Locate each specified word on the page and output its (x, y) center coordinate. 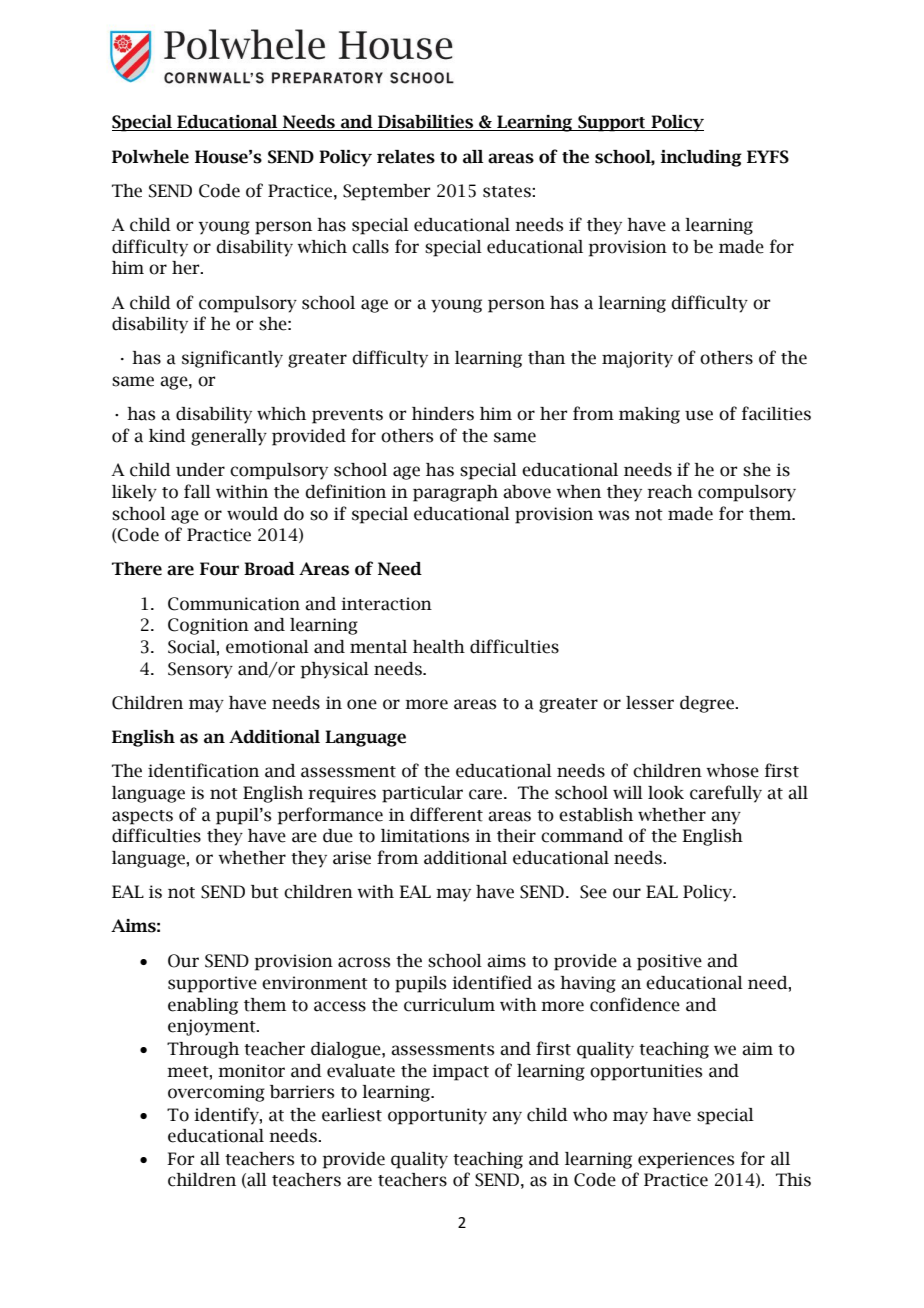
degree (708, 704)
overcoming (216, 1093)
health (439, 647)
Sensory (200, 670)
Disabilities (426, 123)
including (701, 158)
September (386, 192)
